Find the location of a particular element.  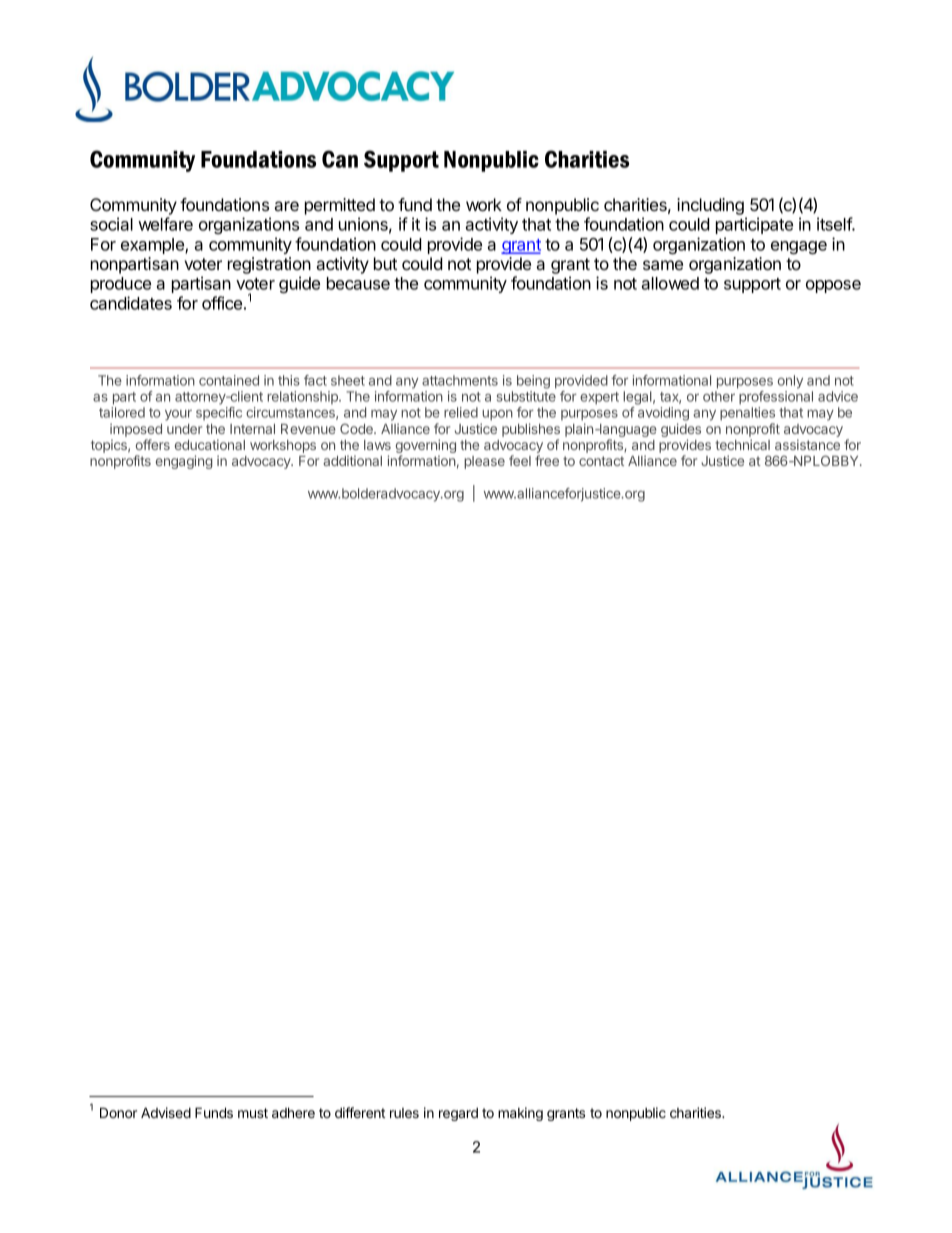

please is located at coordinates (484, 462).
